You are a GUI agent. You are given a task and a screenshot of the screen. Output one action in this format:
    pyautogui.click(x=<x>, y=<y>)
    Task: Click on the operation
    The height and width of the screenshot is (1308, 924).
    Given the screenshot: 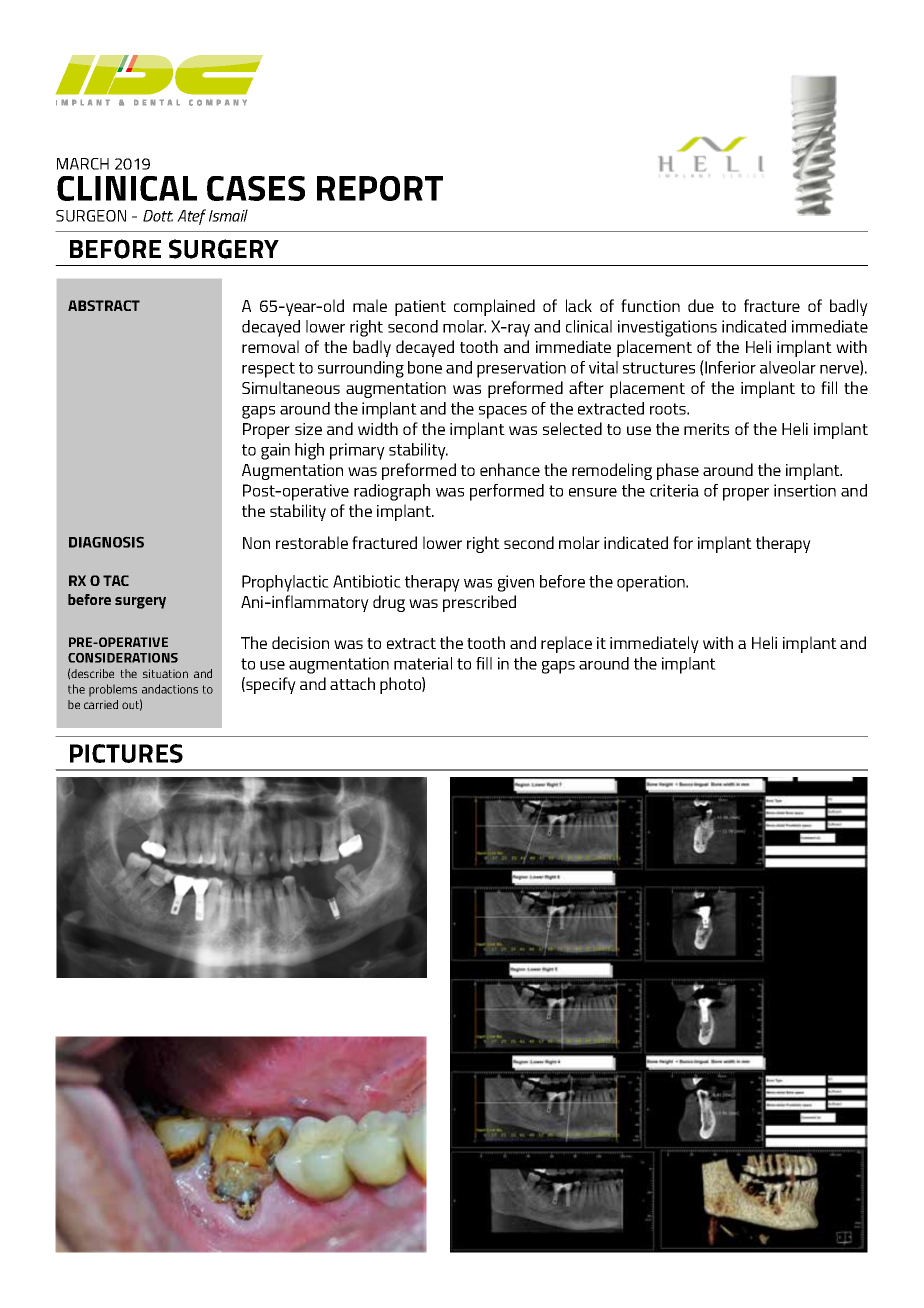 What is the action you would take?
    pyautogui.click(x=652, y=583)
